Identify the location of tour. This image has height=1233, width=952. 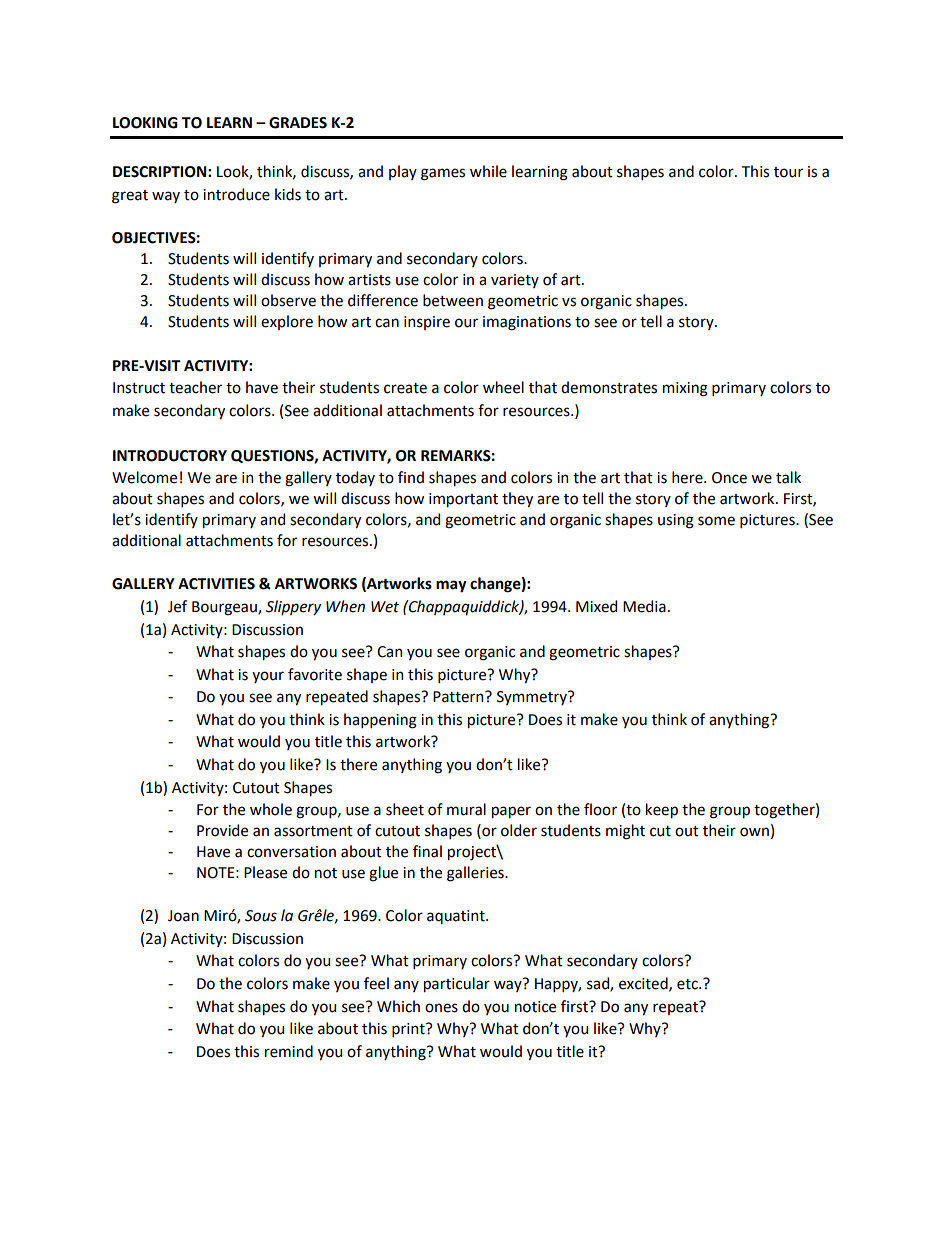
(788, 172).
